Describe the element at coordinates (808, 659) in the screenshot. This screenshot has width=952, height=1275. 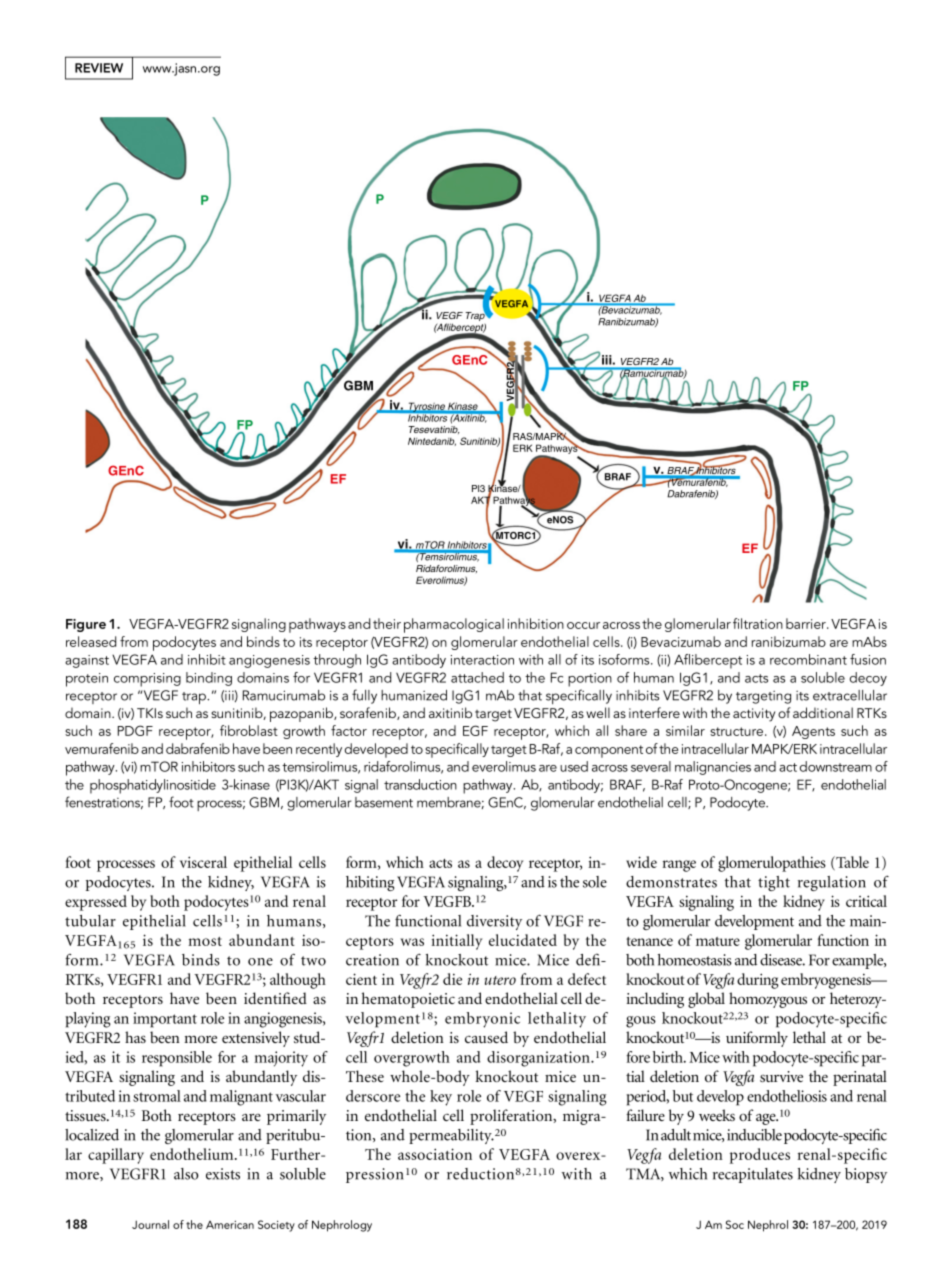
I see `recombinant` at that location.
